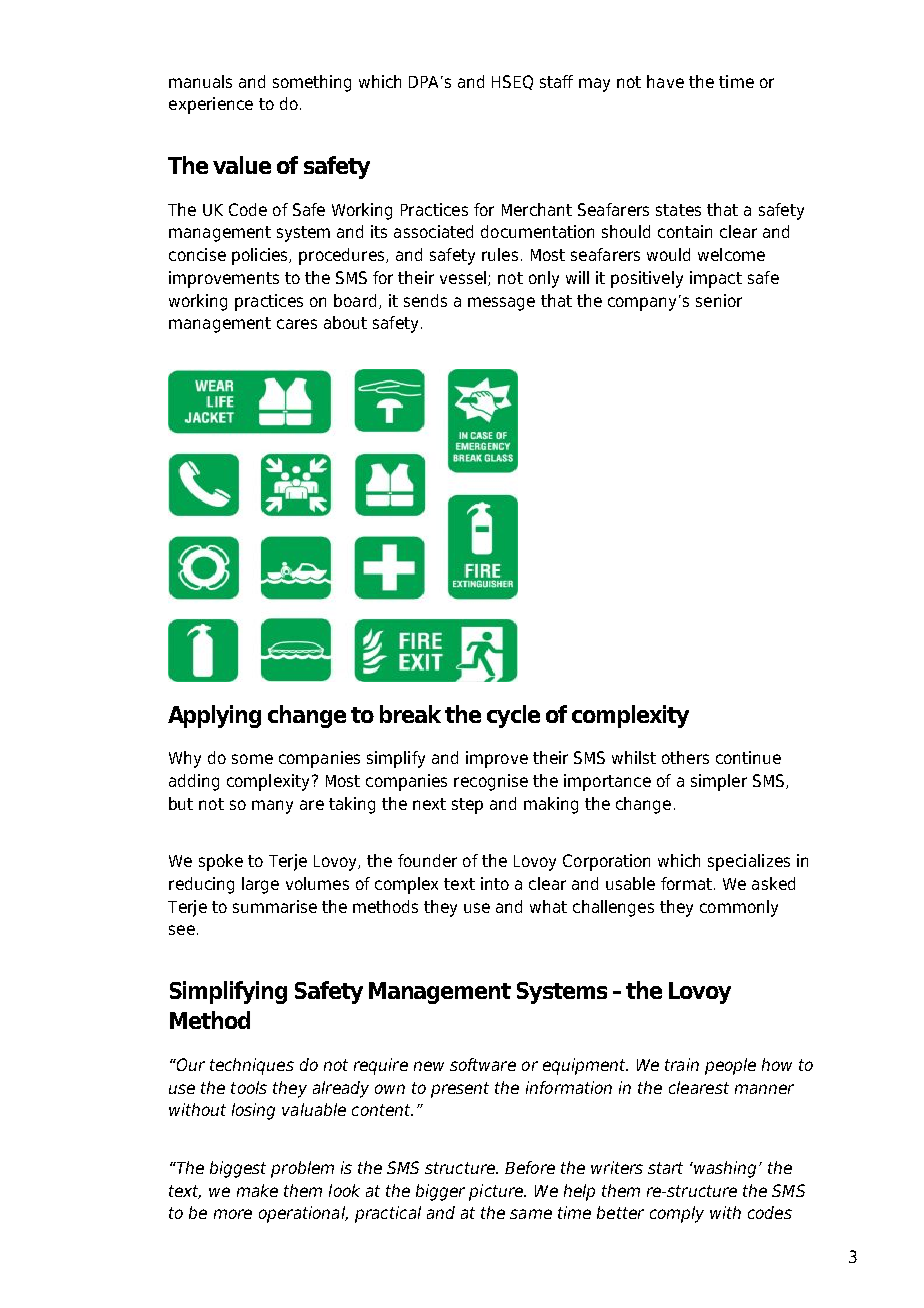 The height and width of the page is (1308, 924). Describe the element at coordinates (297, 324) in the page. I see `cares` at that location.
